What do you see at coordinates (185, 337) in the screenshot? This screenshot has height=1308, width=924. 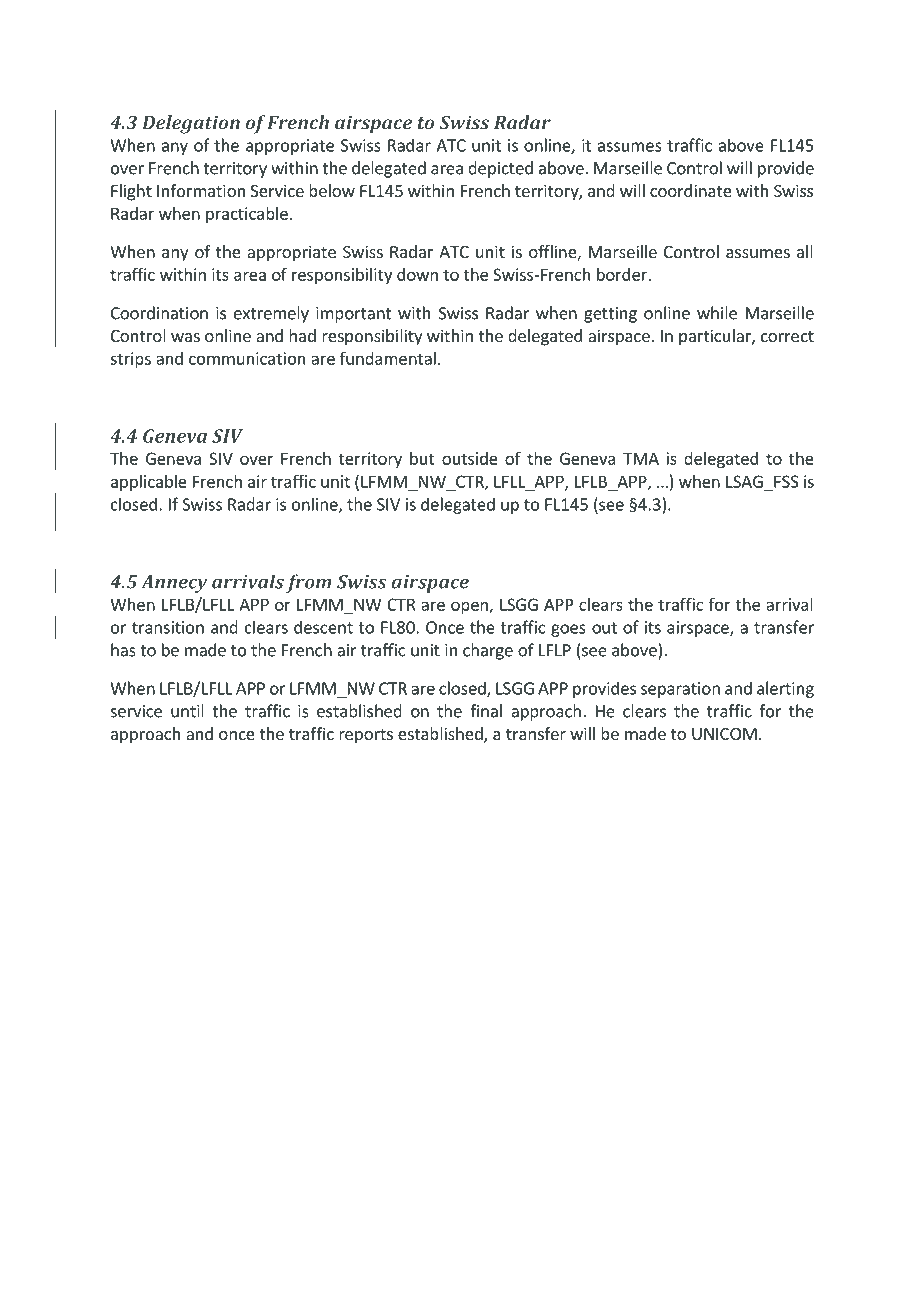 I see `was` at bounding box center [185, 337].
